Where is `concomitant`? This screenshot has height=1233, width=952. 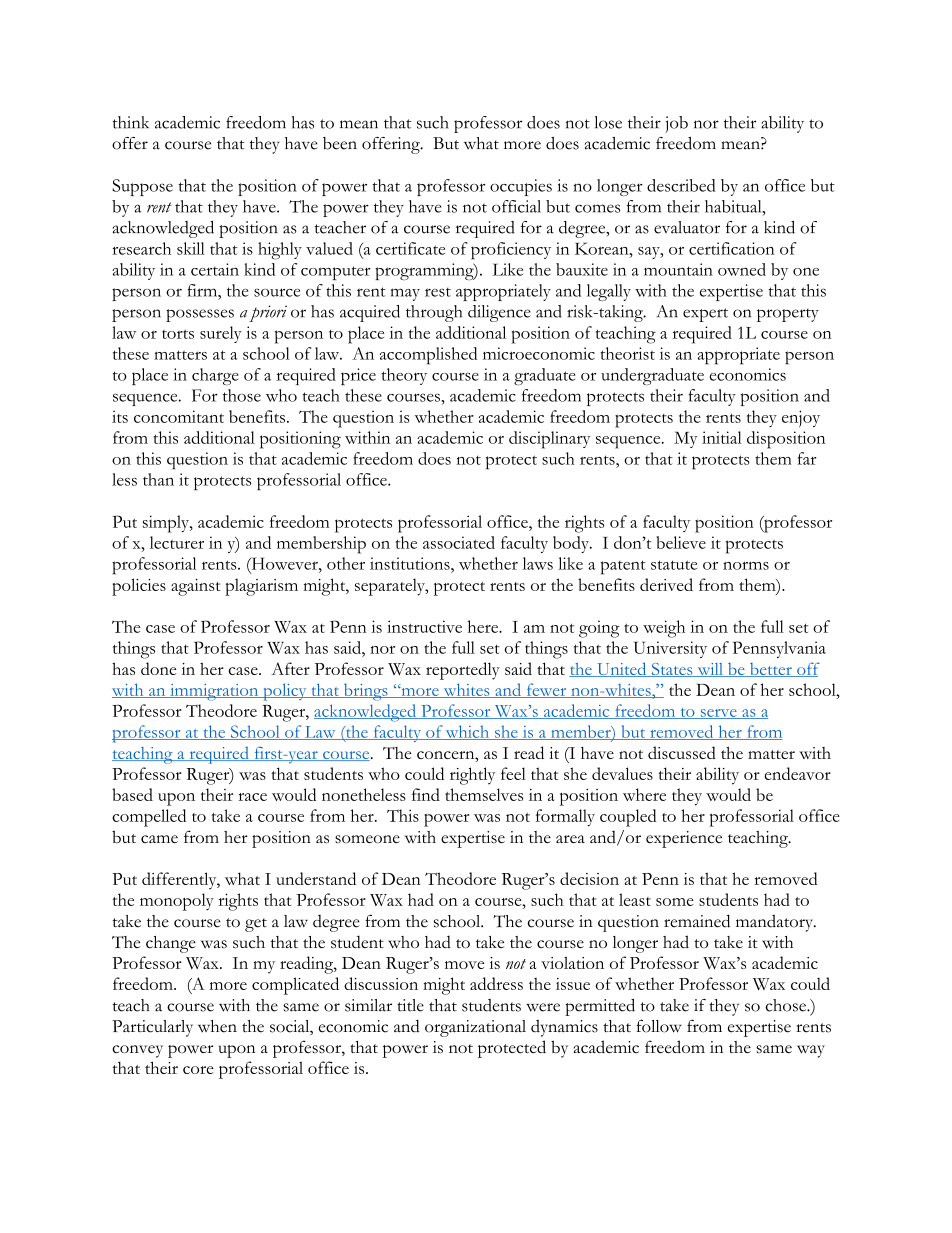 concomitant is located at coordinates (179, 416).
